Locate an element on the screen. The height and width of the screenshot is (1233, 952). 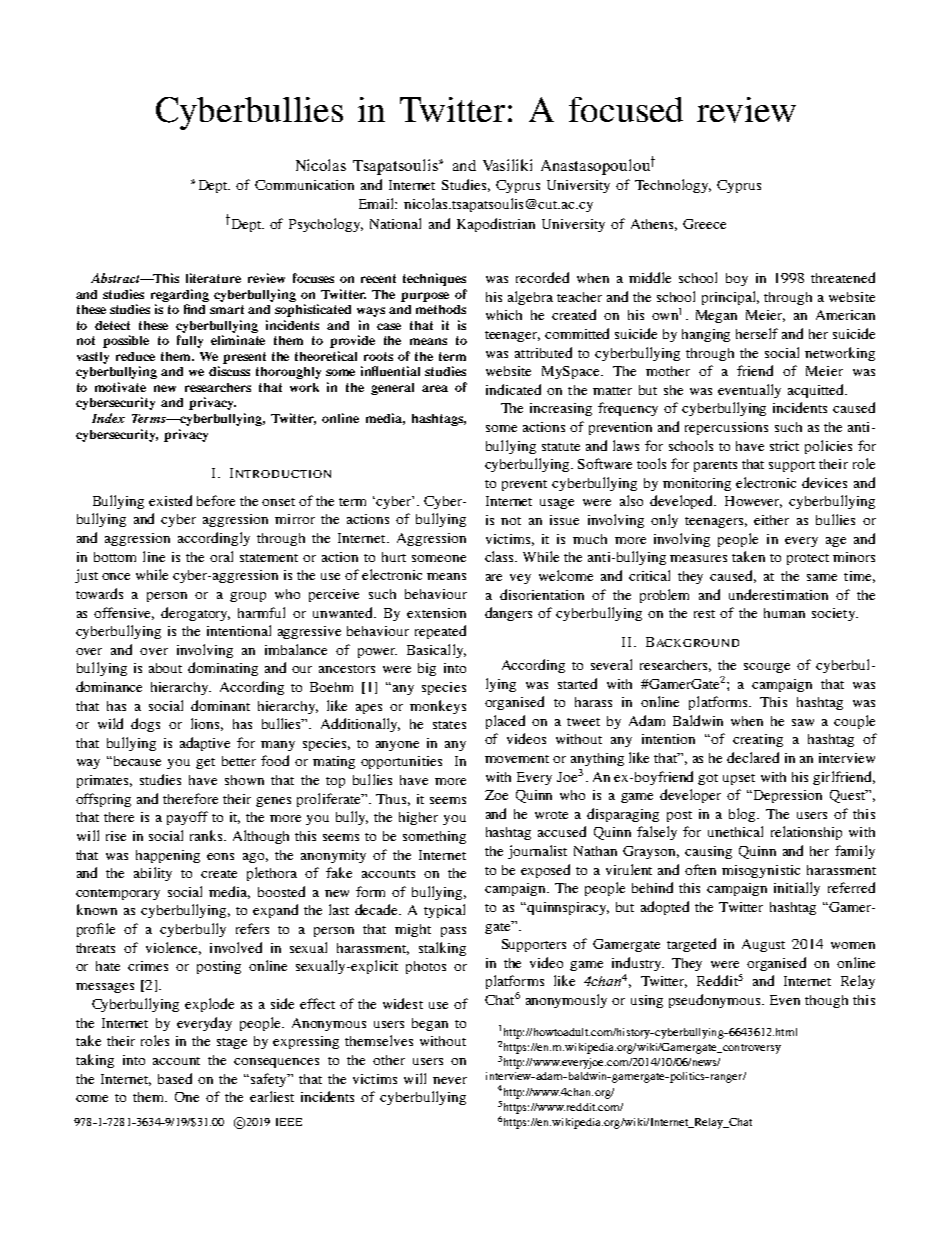
Technology is located at coordinates (673, 186).
